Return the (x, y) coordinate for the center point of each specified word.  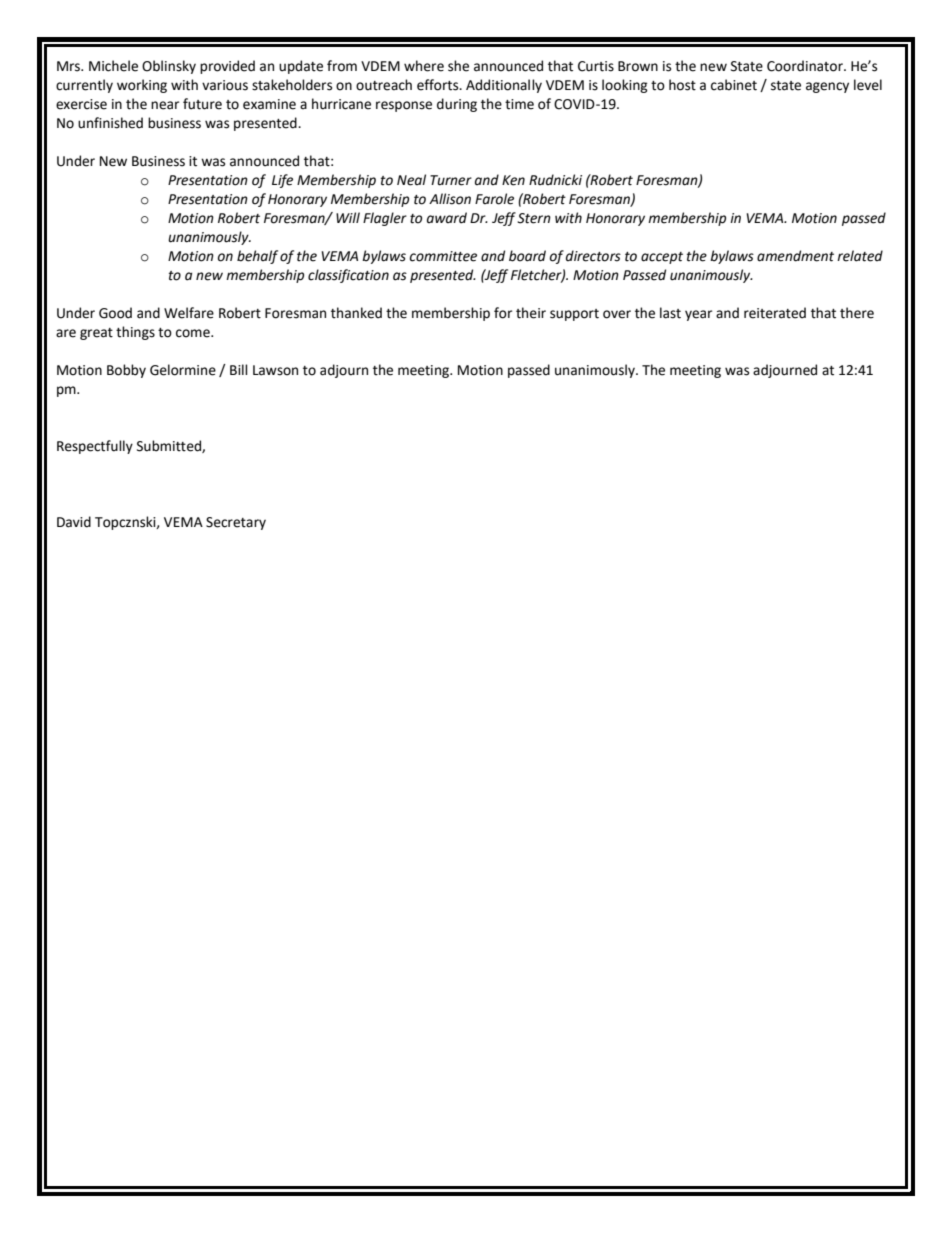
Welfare (189, 313)
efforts (439, 85)
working (142, 86)
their (531, 313)
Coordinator (806, 66)
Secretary (236, 523)
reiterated (775, 313)
